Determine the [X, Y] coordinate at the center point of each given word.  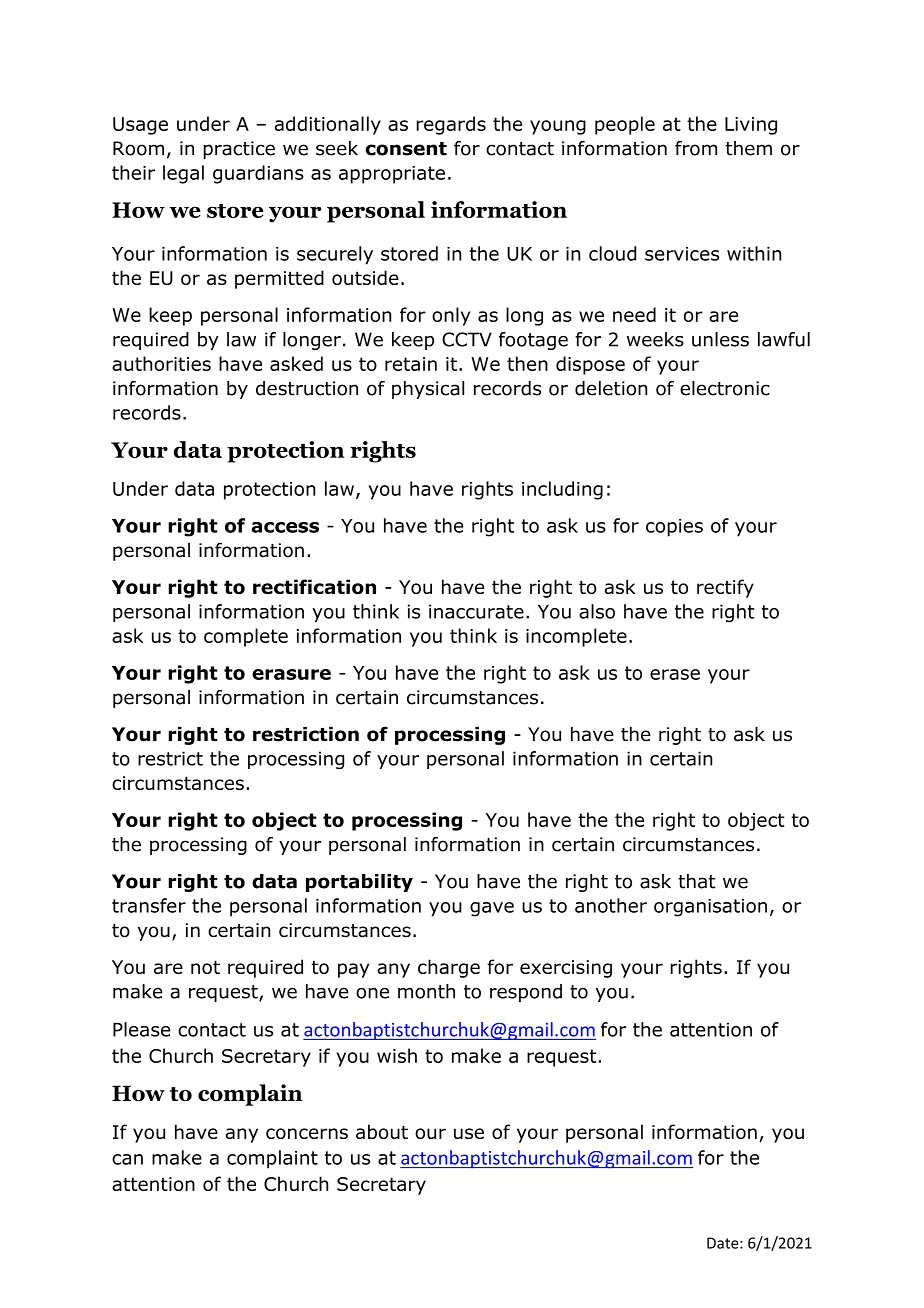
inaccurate [476, 611]
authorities [161, 363]
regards [451, 125]
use [469, 1133]
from [696, 148]
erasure [291, 674]
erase [675, 674]
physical [428, 390]
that [697, 881]
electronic [725, 388]
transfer [149, 905]
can [127, 1159]
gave [492, 909]
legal [183, 174]
